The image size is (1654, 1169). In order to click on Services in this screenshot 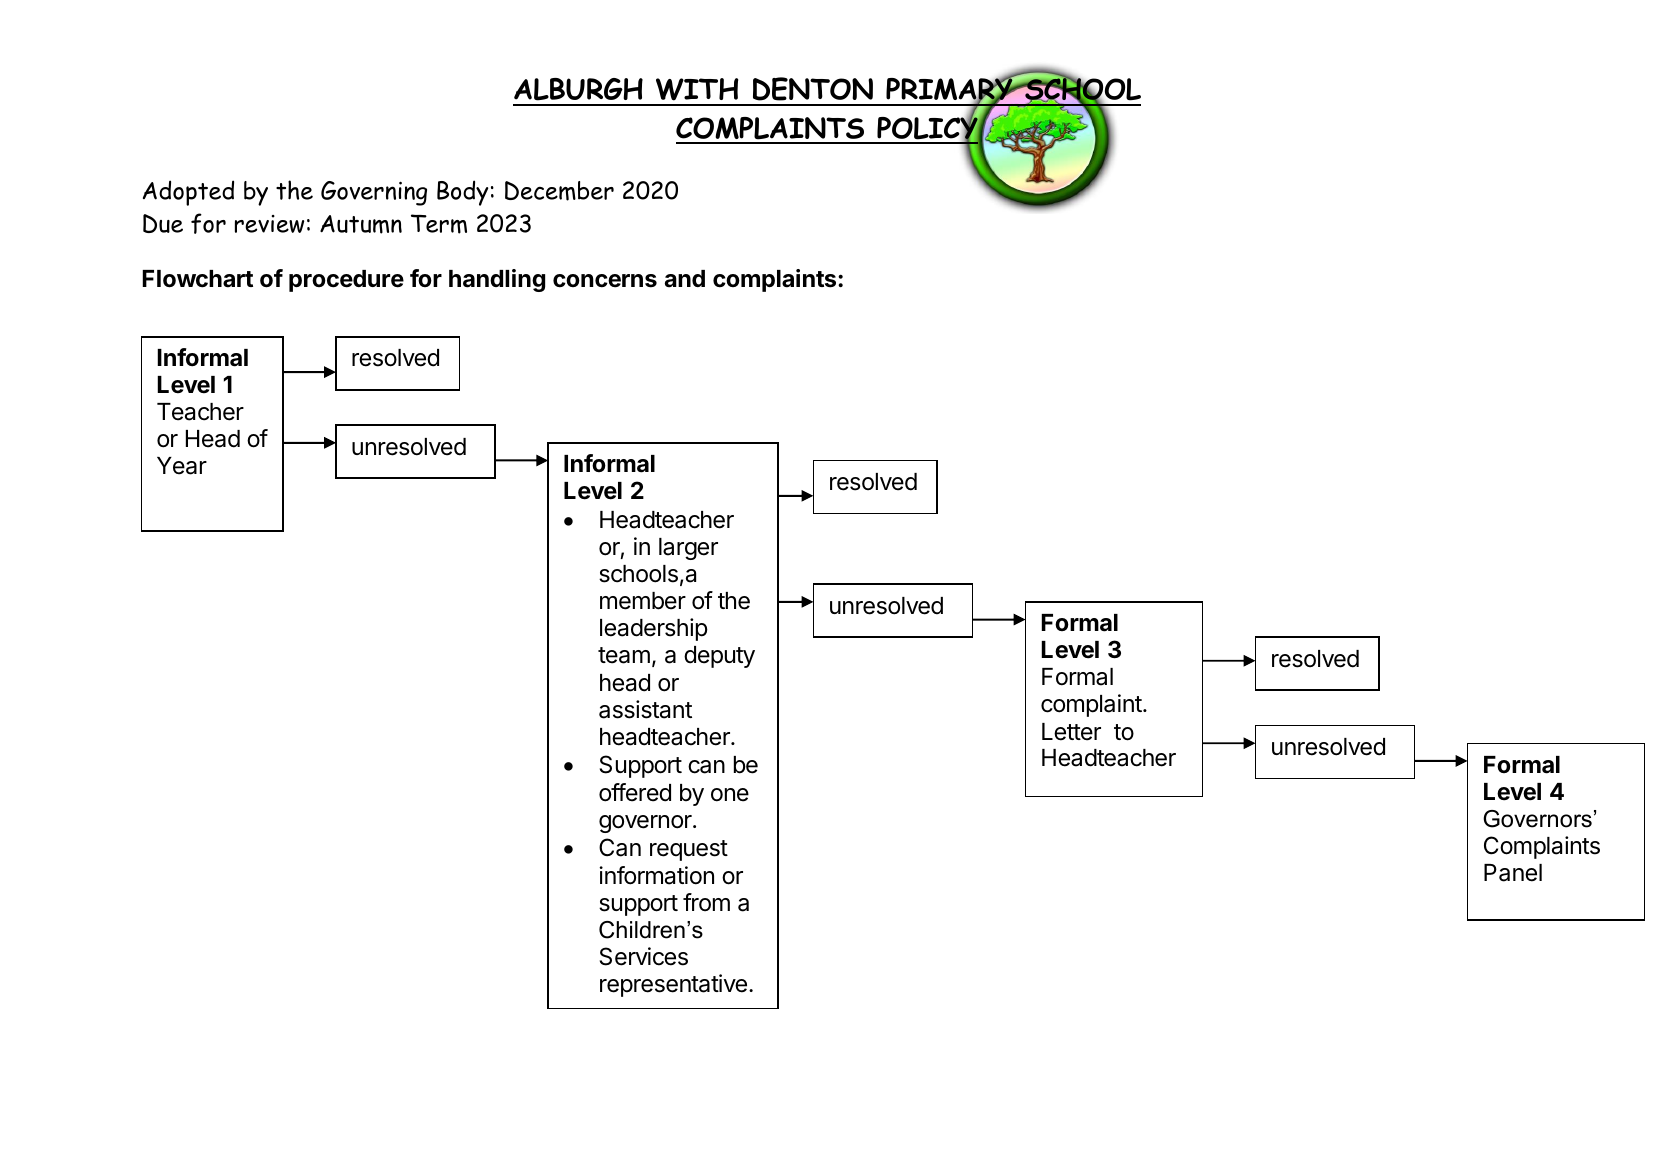, I will do `click(644, 956)`.
